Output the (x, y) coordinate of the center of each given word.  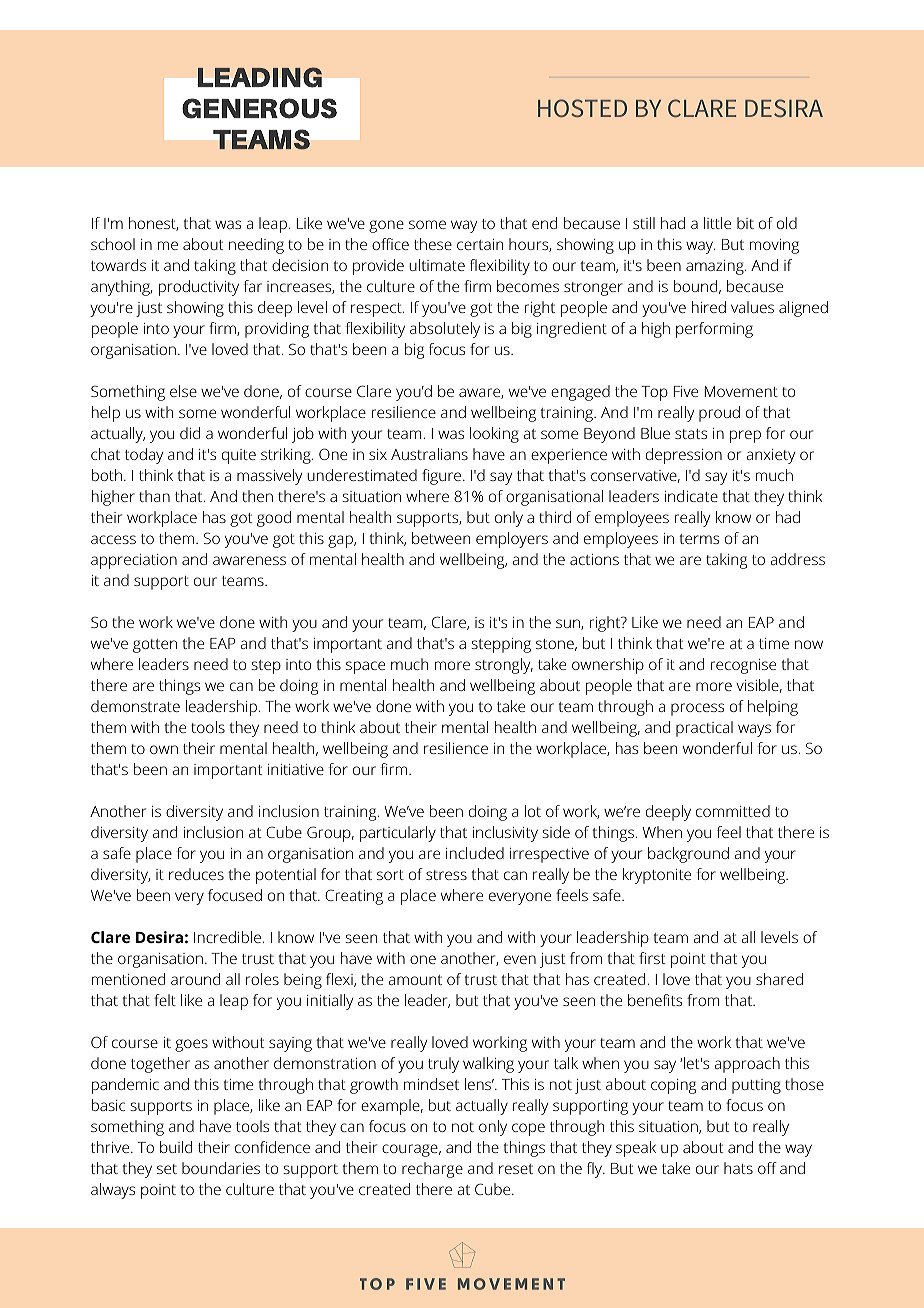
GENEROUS (259, 108)
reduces (196, 874)
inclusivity (505, 834)
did (190, 433)
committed (733, 811)
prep (745, 436)
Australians (429, 454)
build (176, 1147)
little (717, 223)
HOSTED (582, 108)
